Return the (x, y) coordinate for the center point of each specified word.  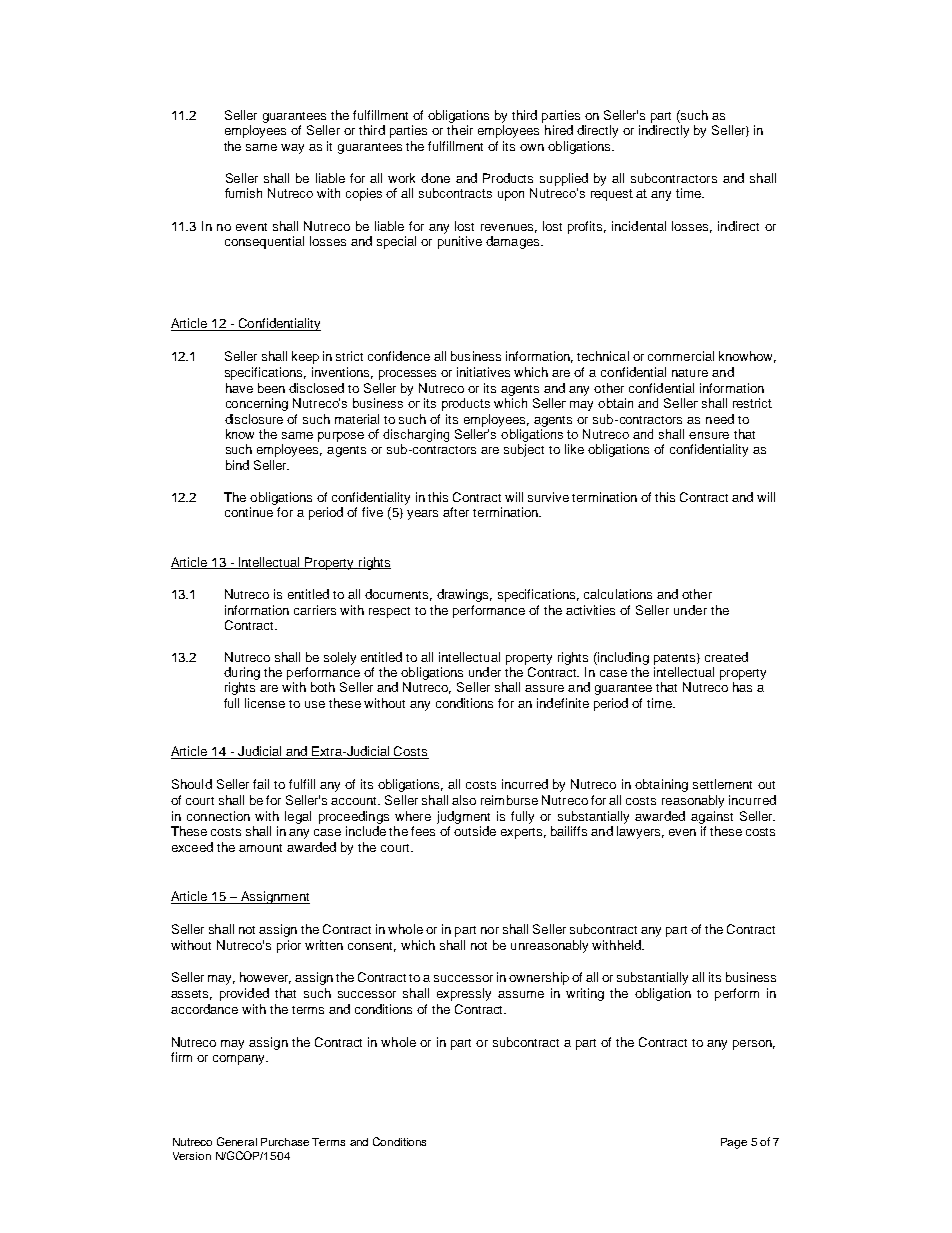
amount (260, 848)
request (612, 195)
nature (690, 373)
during (242, 675)
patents (676, 659)
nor (490, 930)
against (712, 817)
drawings (464, 595)
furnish (243, 193)
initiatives (483, 372)
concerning (257, 404)
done (435, 178)
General (237, 1141)
